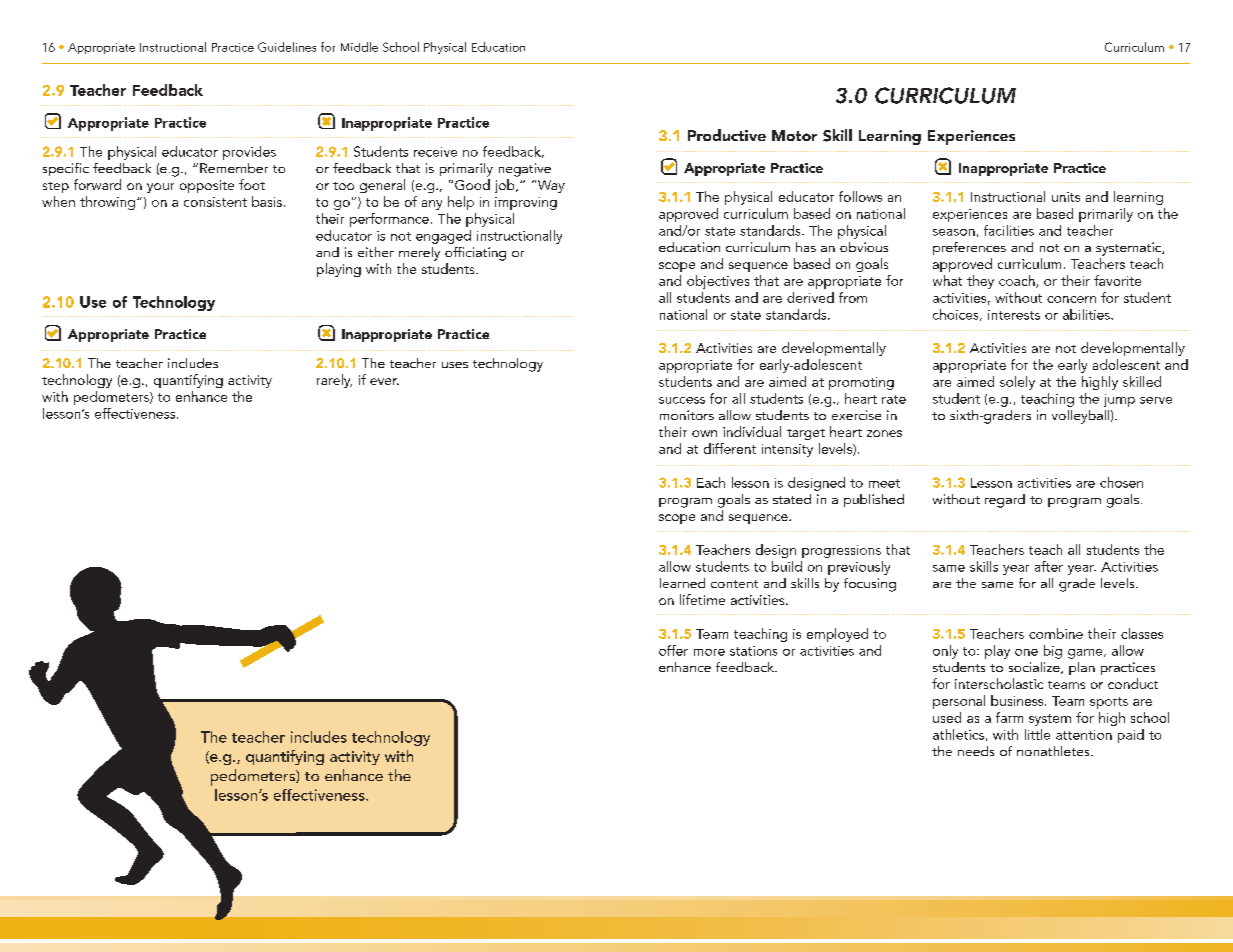 The width and height of the image is (1233, 952). I want to click on success, so click(682, 400).
